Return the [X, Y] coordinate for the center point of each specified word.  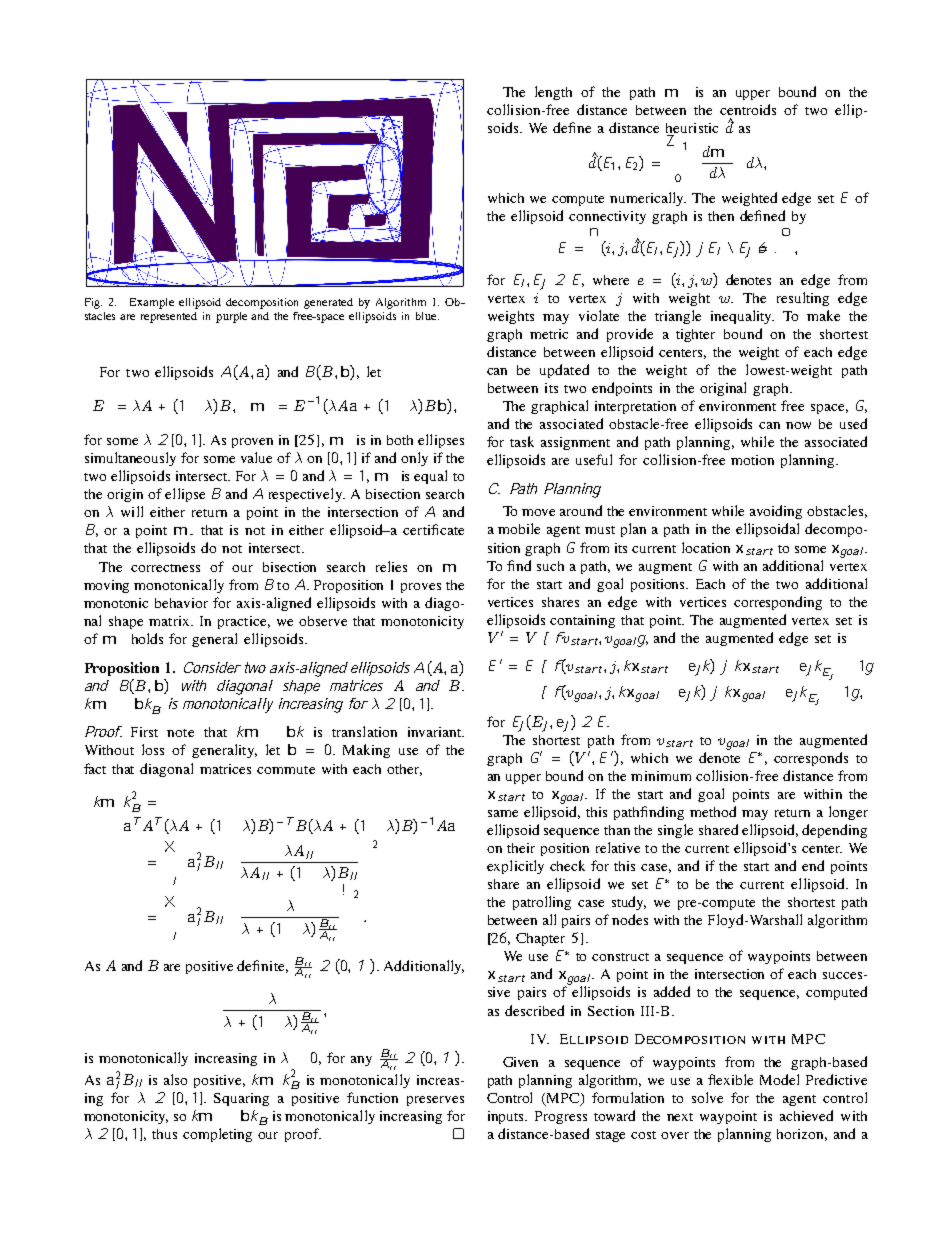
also [175, 1079]
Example [152, 303]
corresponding [778, 603]
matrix [170, 621]
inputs [507, 1117]
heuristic [692, 128]
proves [421, 588]
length [553, 93]
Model [779, 1079]
